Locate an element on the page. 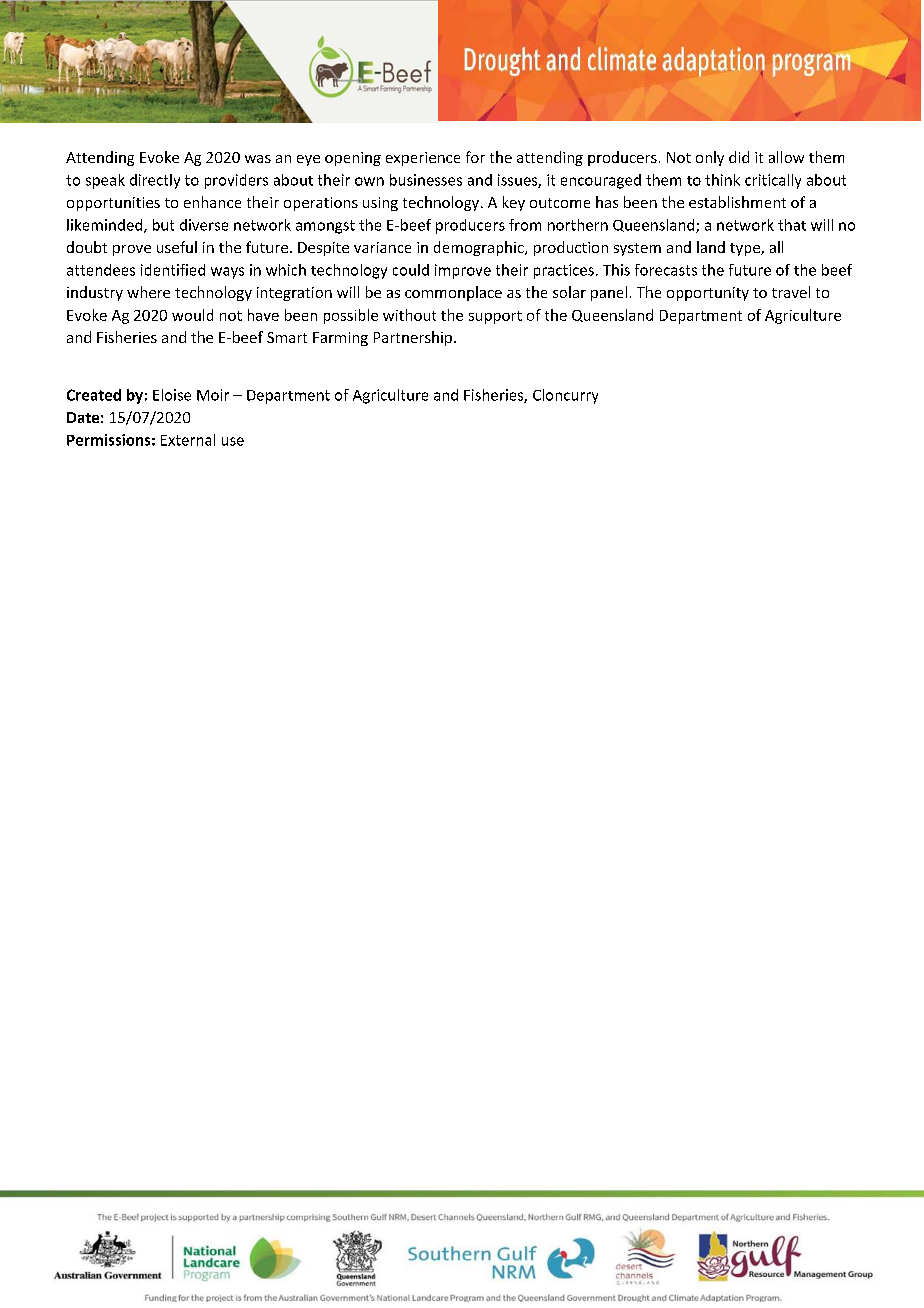  Moir is located at coordinates (213, 395).
